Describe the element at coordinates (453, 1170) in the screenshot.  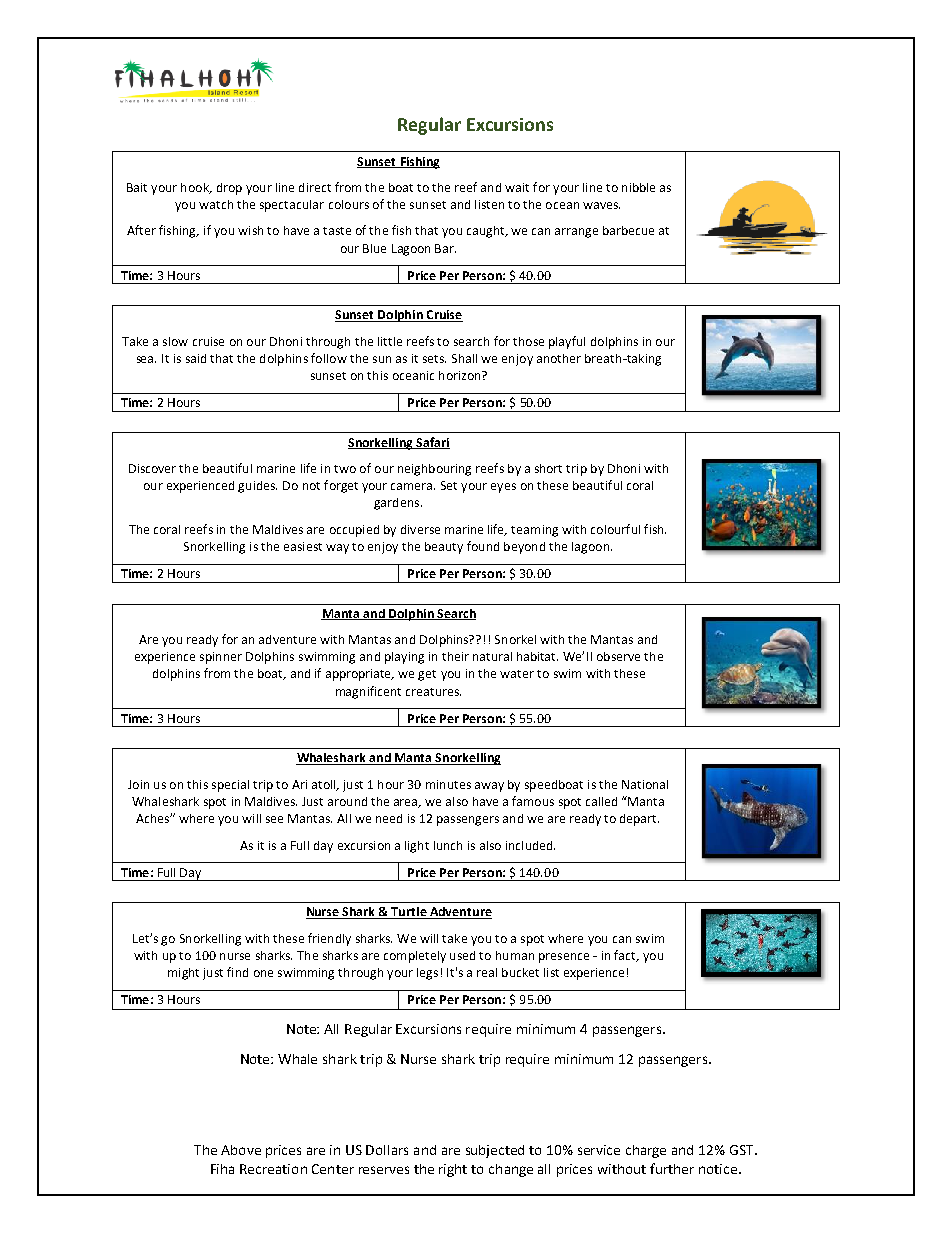
I see `right` at that location.
